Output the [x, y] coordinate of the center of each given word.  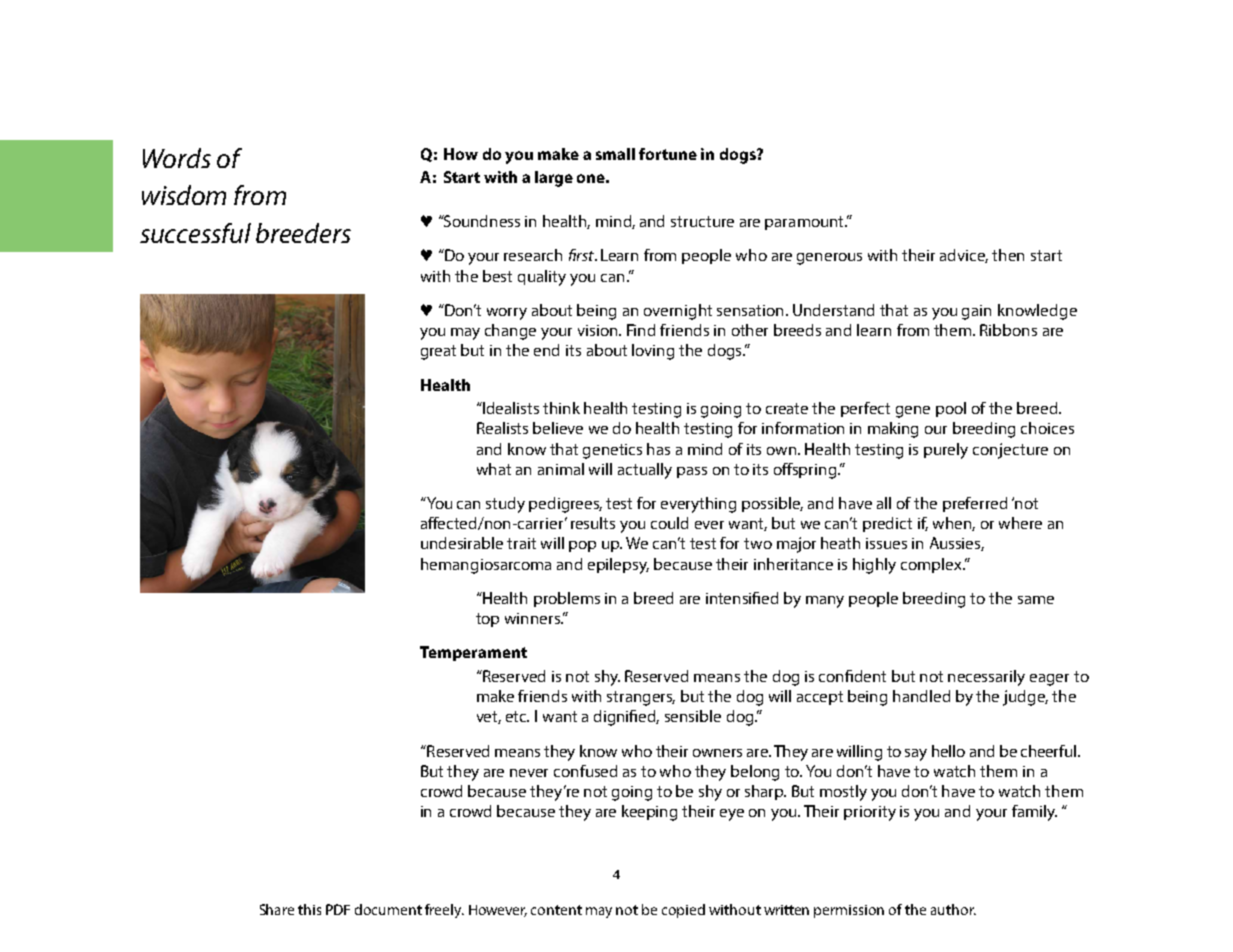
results [593, 523]
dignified [626, 718]
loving [653, 352]
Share [277, 909]
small [615, 154]
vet [489, 717]
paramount [806, 223]
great [438, 352]
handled [921, 696]
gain [976, 312]
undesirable [462, 543]
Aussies [957, 544]
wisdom [184, 195]
